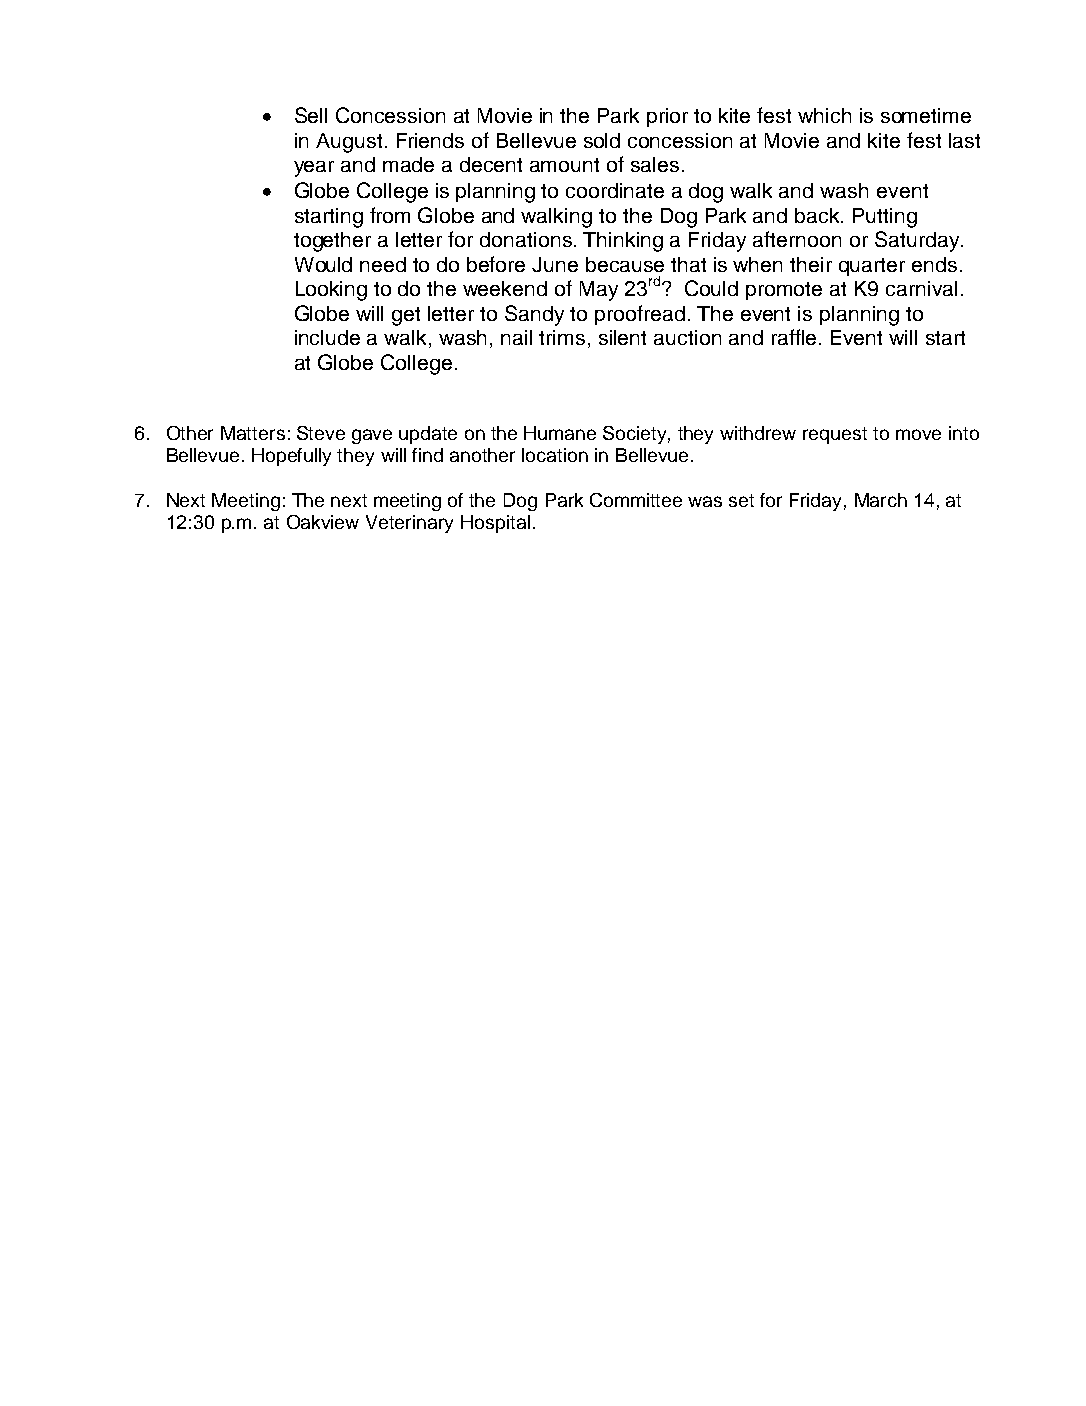 Image resolution: width=1086 pixels, height=1406 pixels. Describe the element at coordinates (311, 115) in the document. I see `Sell` at that location.
